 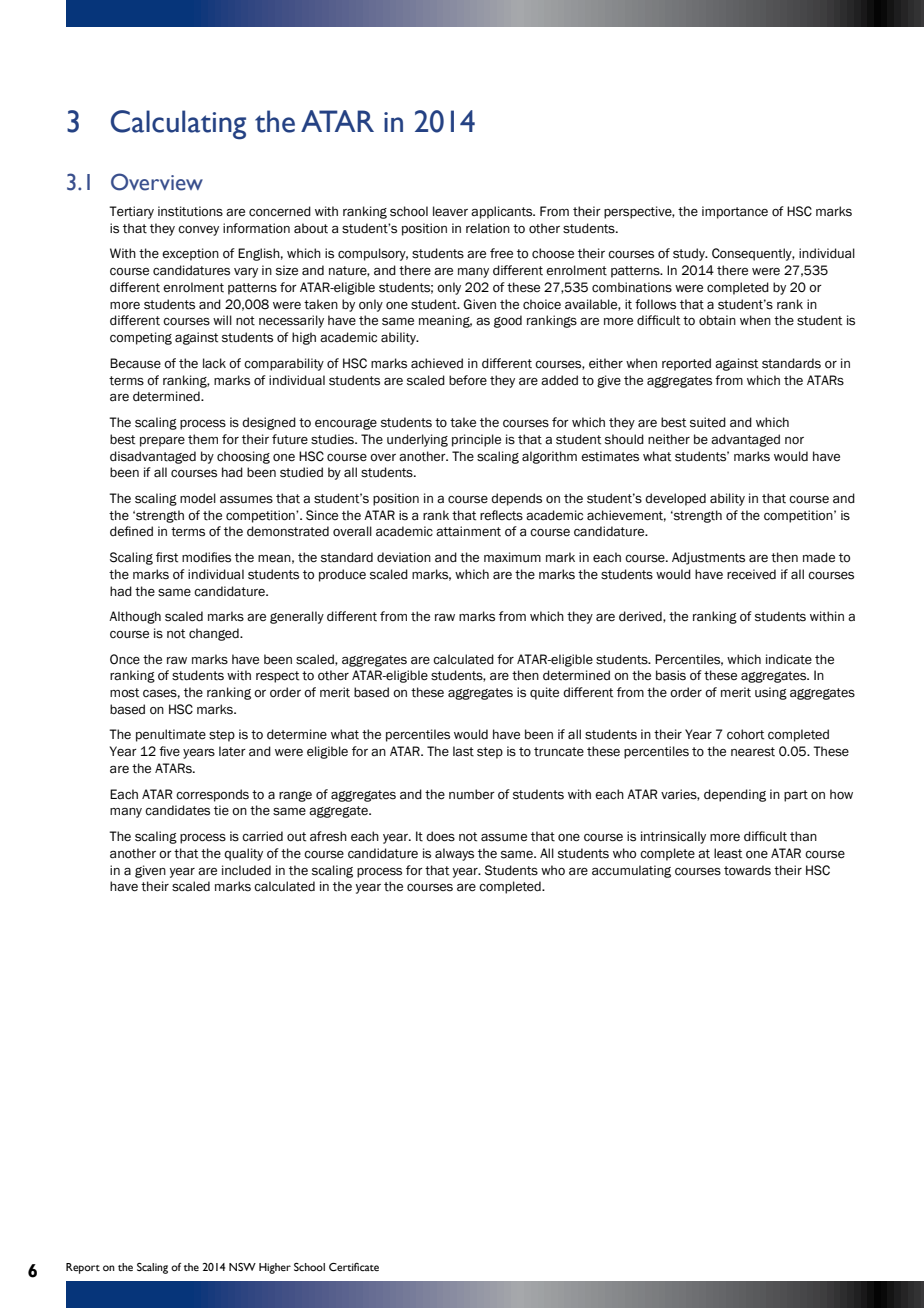 I want to click on Calculating, so click(x=178, y=125).
